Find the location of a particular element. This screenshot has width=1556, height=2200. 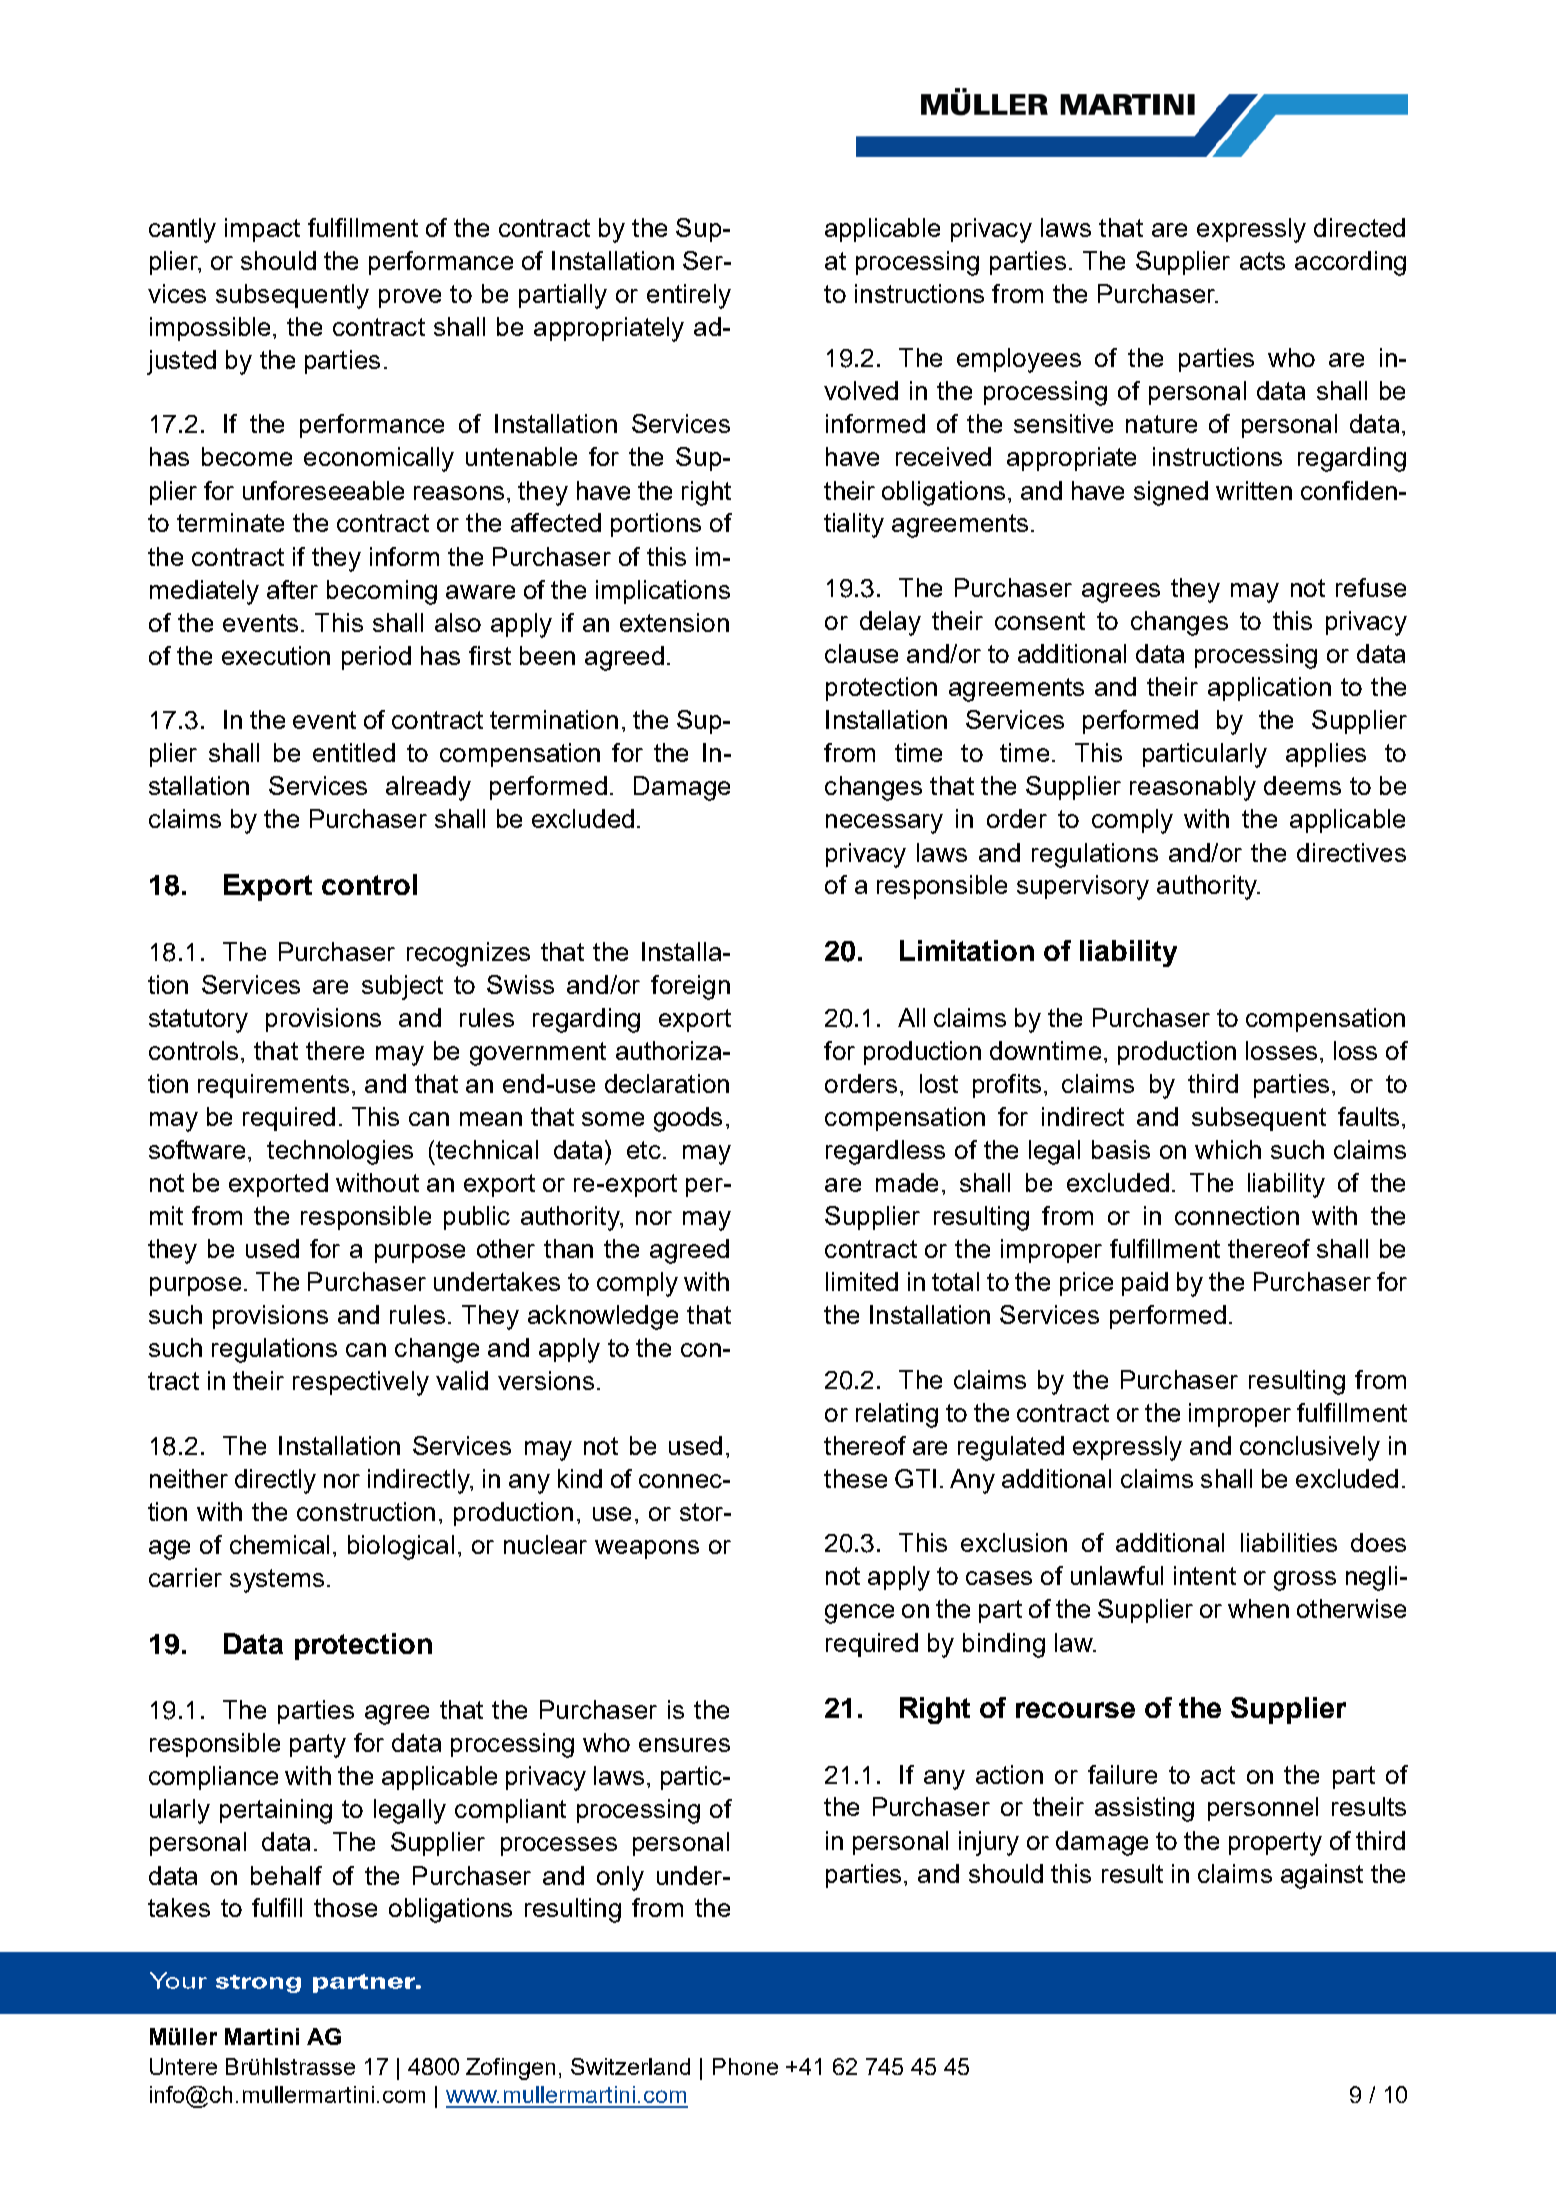

weapons is located at coordinates (647, 1549).
